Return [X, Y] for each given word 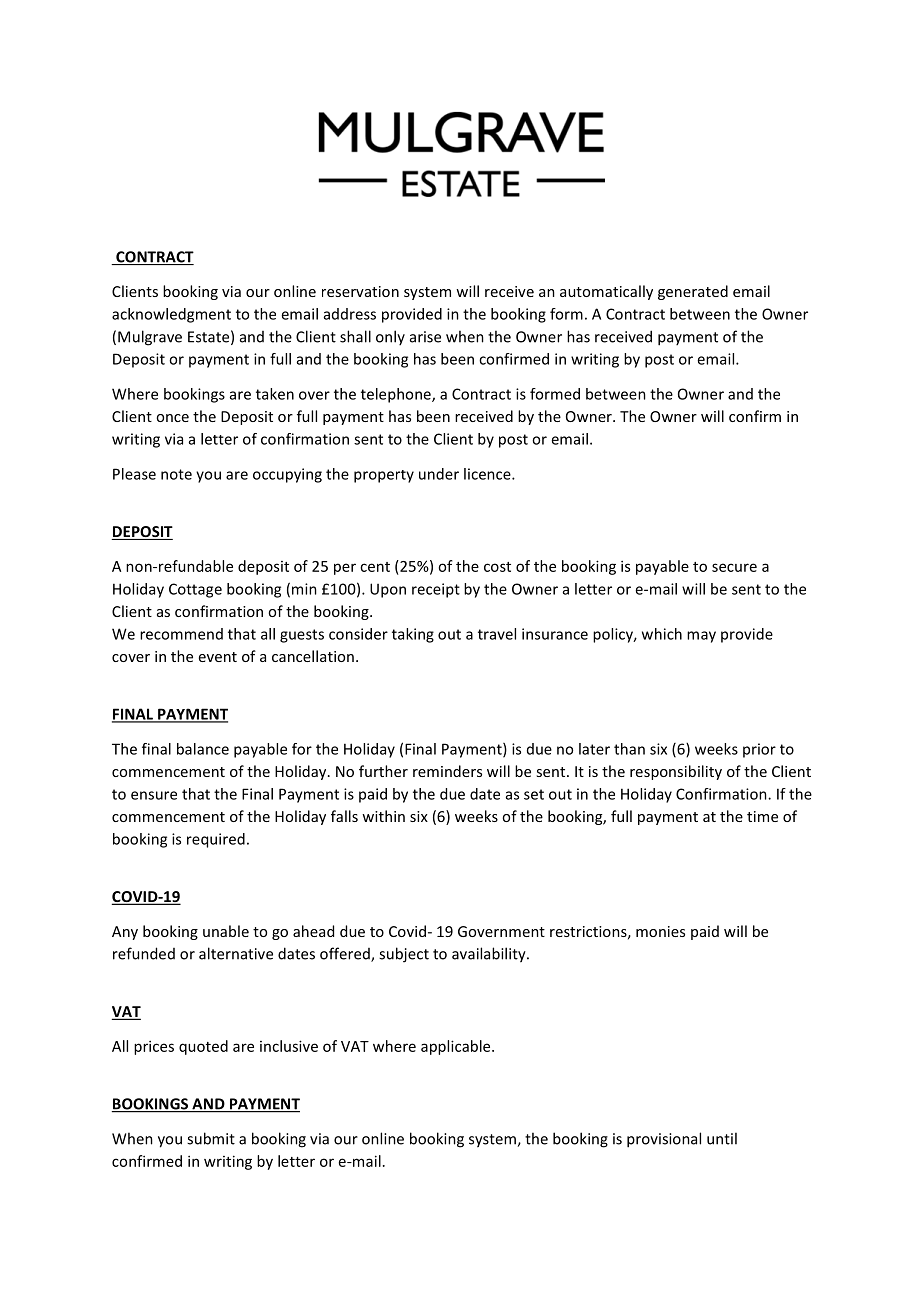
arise [425, 337]
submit [211, 1138]
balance [203, 749]
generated [693, 292]
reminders [447, 771]
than [629, 749]
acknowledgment [171, 315]
